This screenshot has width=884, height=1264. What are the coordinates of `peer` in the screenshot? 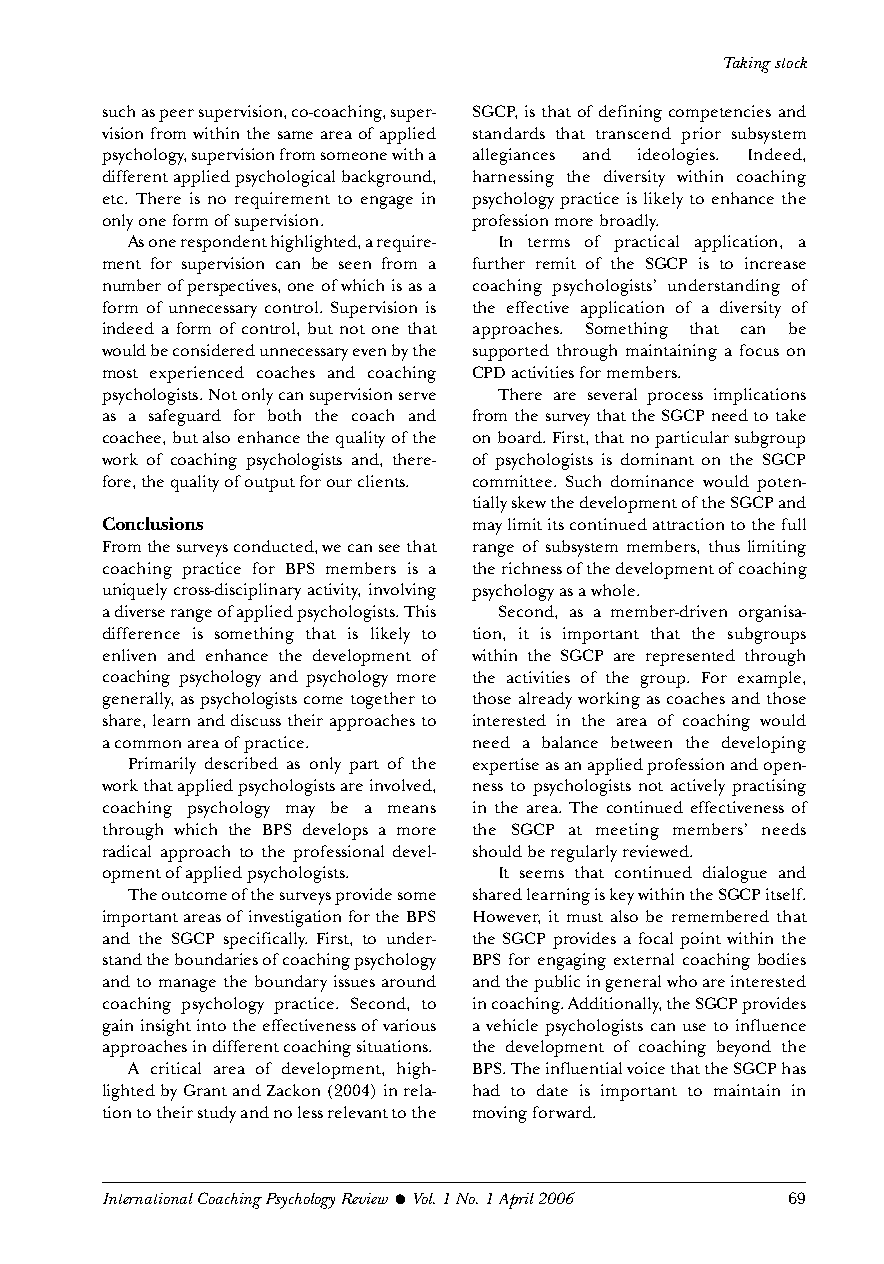 It's located at (176, 115).
